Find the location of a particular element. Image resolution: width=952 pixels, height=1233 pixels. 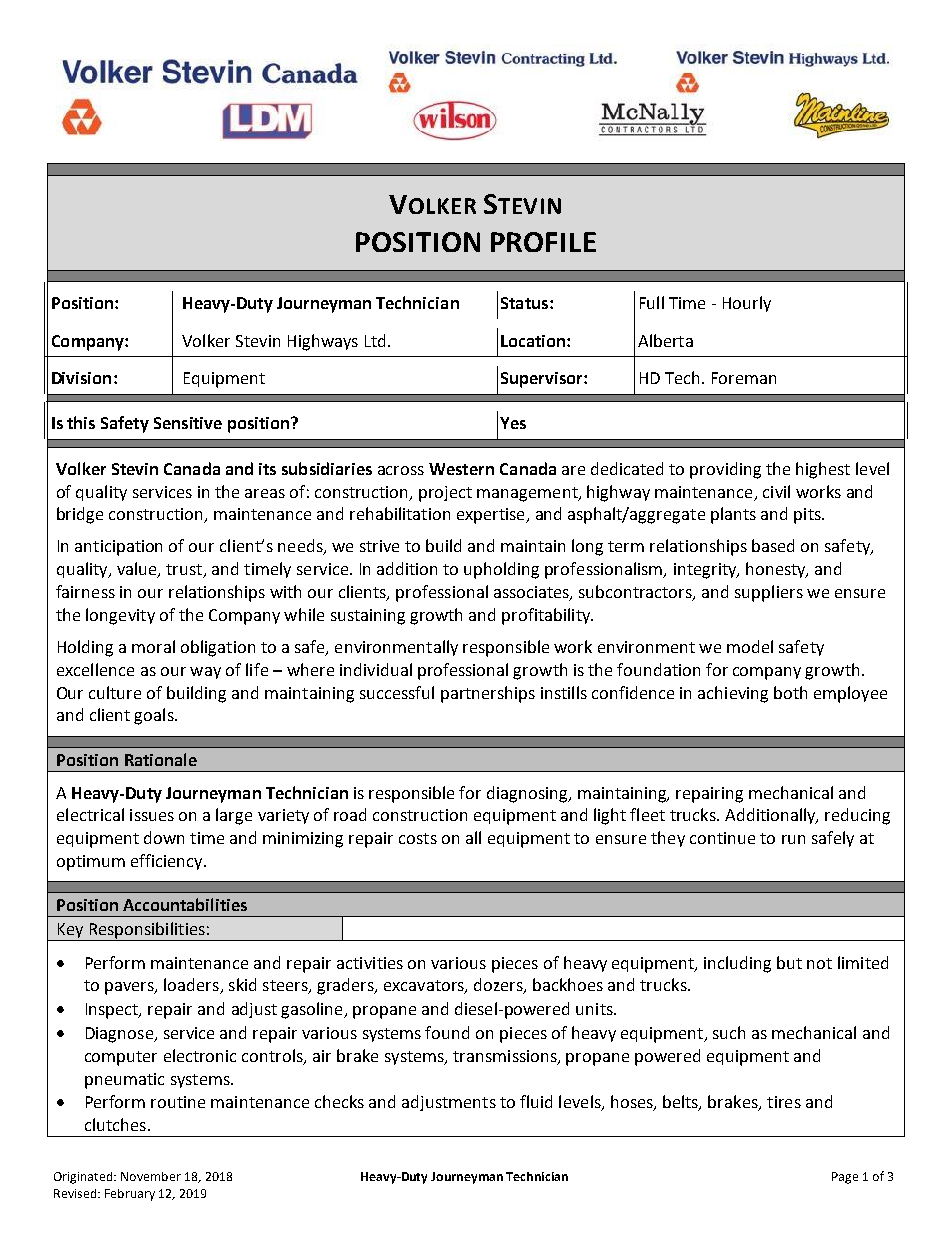

trust is located at coordinates (185, 571).
